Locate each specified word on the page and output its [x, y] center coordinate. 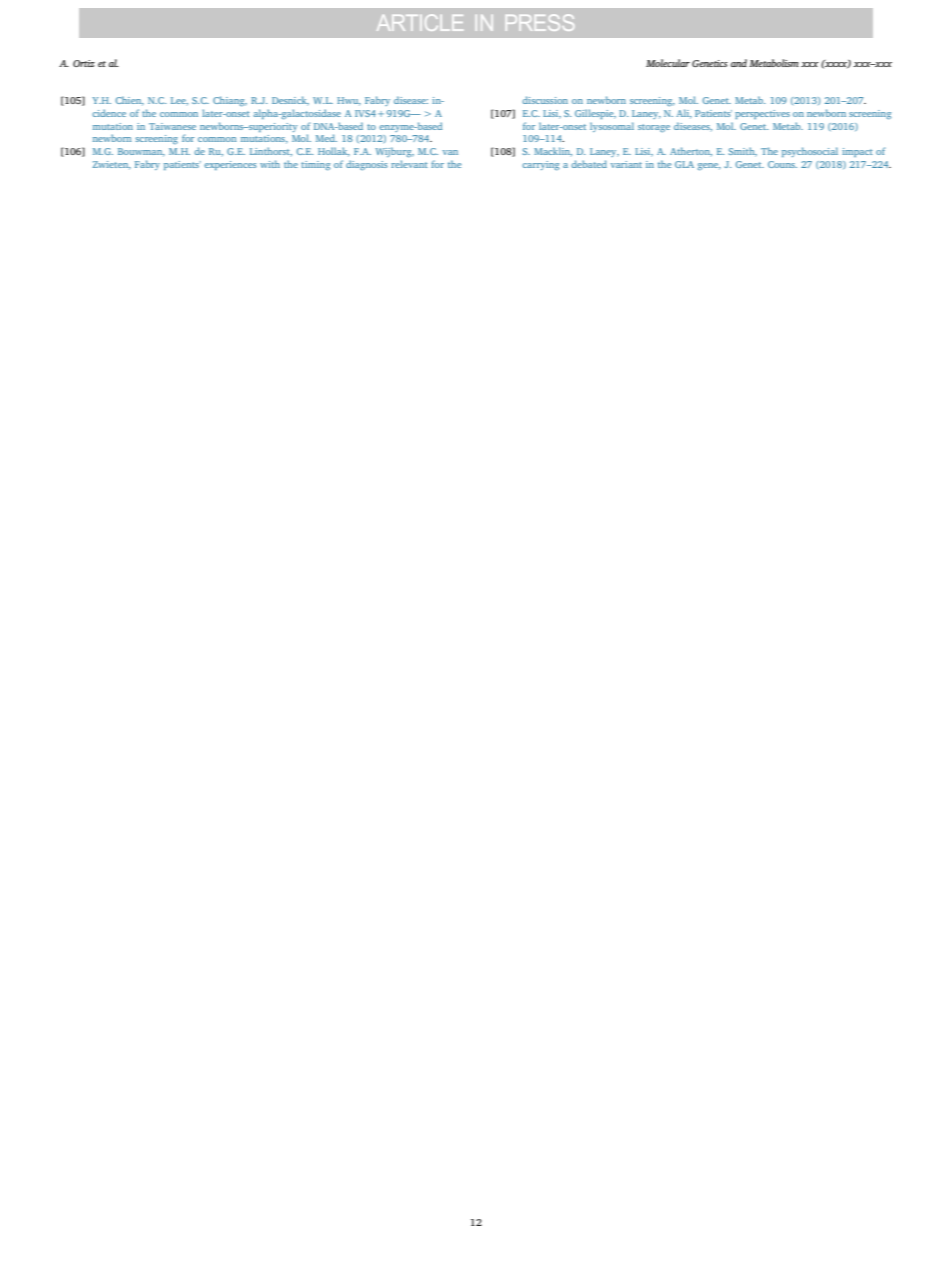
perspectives [762, 114]
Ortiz [84, 63]
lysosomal [612, 127]
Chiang [230, 101]
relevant [409, 164]
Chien [130, 101]
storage [654, 128]
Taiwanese [172, 126]
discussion [545, 100]
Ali [684, 114]
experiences [230, 165]
